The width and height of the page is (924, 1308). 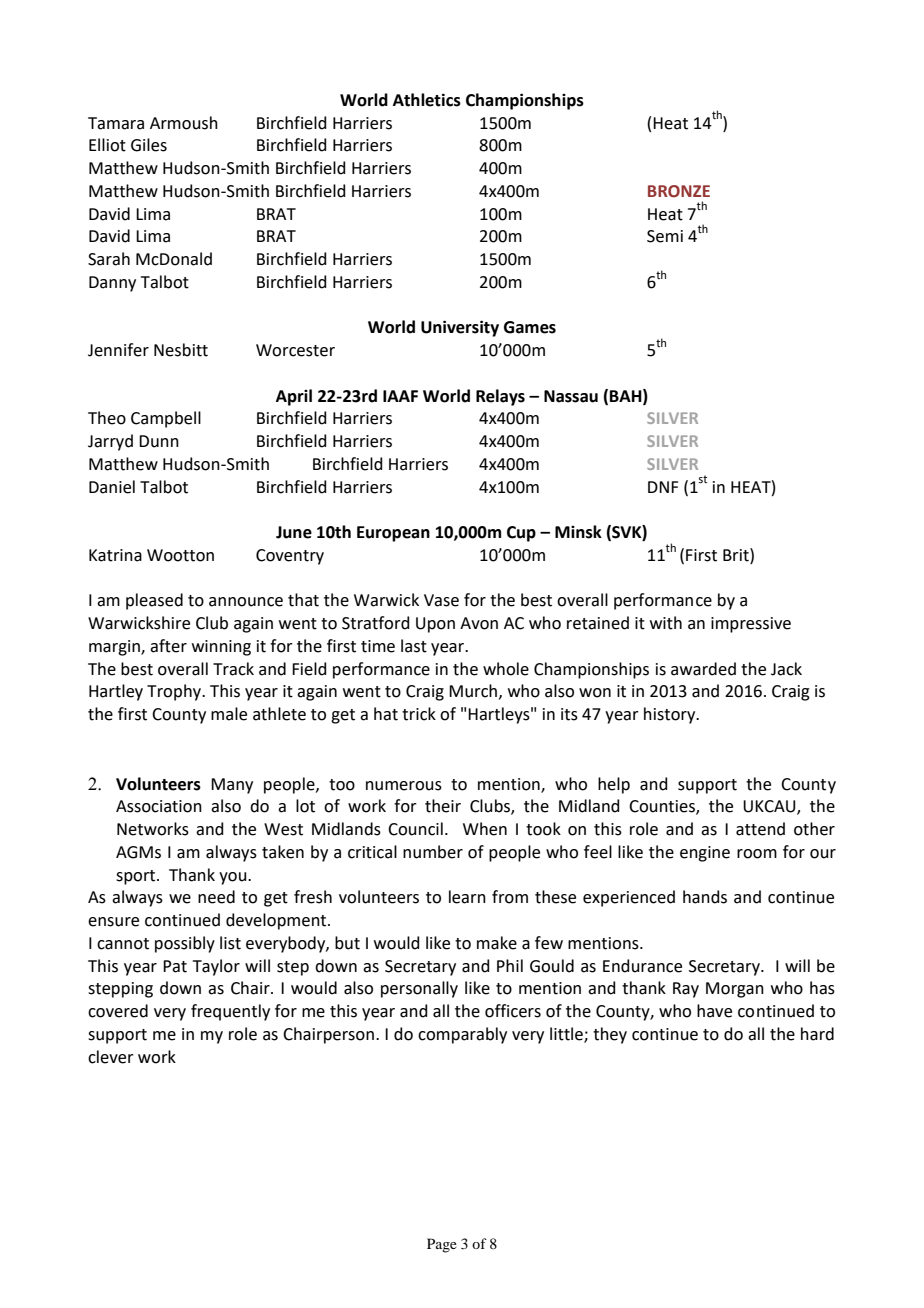 What do you see at coordinates (181, 350) in the page?
I see `Nesbitt` at bounding box center [181, 350].
